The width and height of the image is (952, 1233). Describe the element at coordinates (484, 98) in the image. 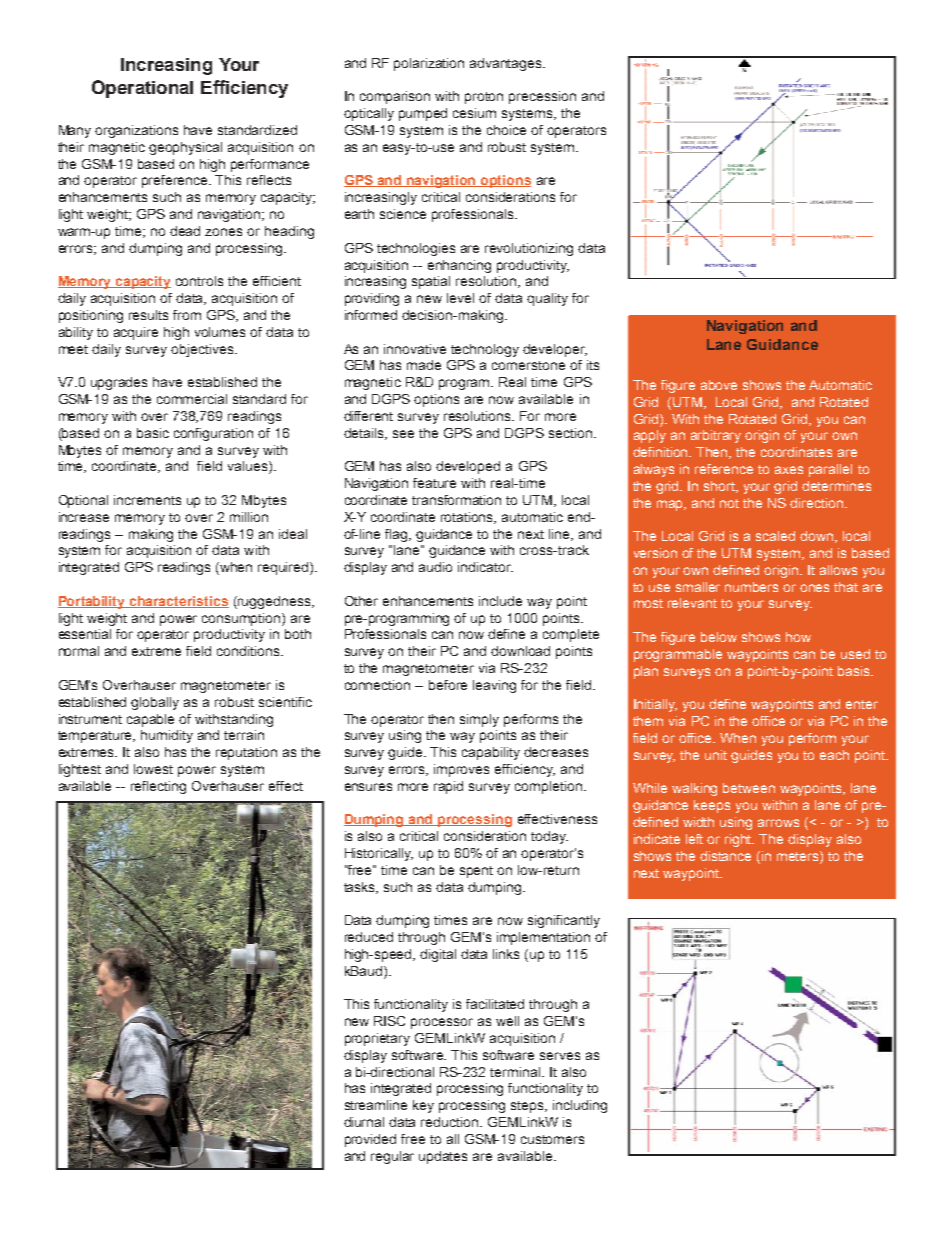

I see `proton` at that location.
